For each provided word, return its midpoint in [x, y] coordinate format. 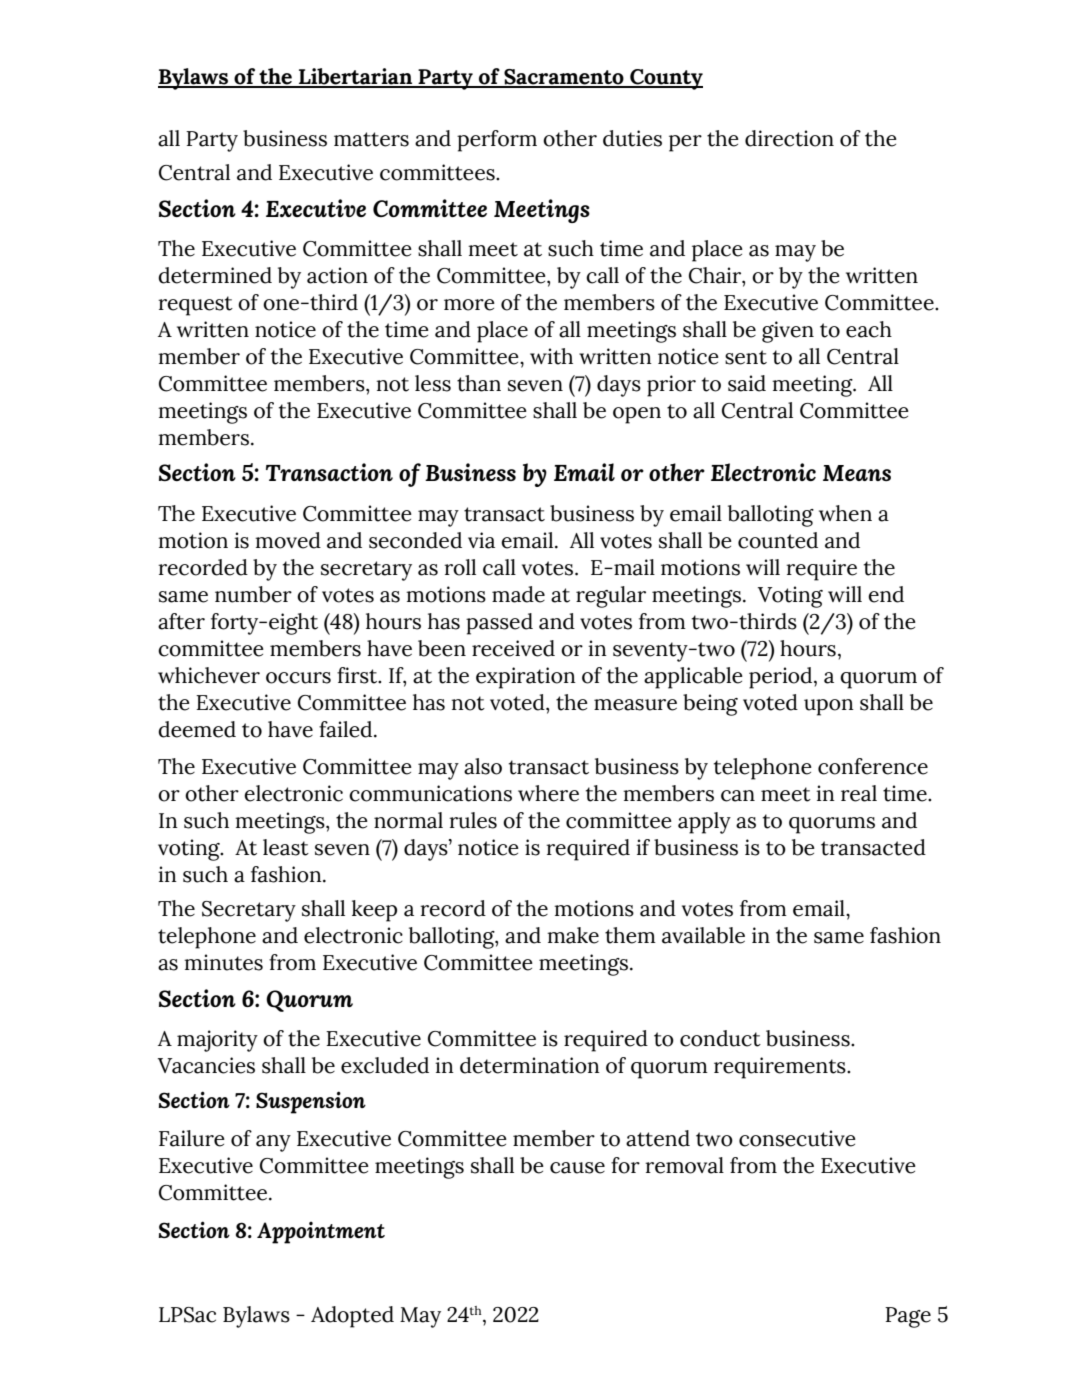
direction [789, 138]
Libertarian [355, 77]
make [573, 935]
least [286, 847]
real [859, 793]
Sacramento [564, 78]
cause [577, 1168]
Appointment [321, 1233]
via [481, 540]
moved [288, 540]
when [845, 513]
